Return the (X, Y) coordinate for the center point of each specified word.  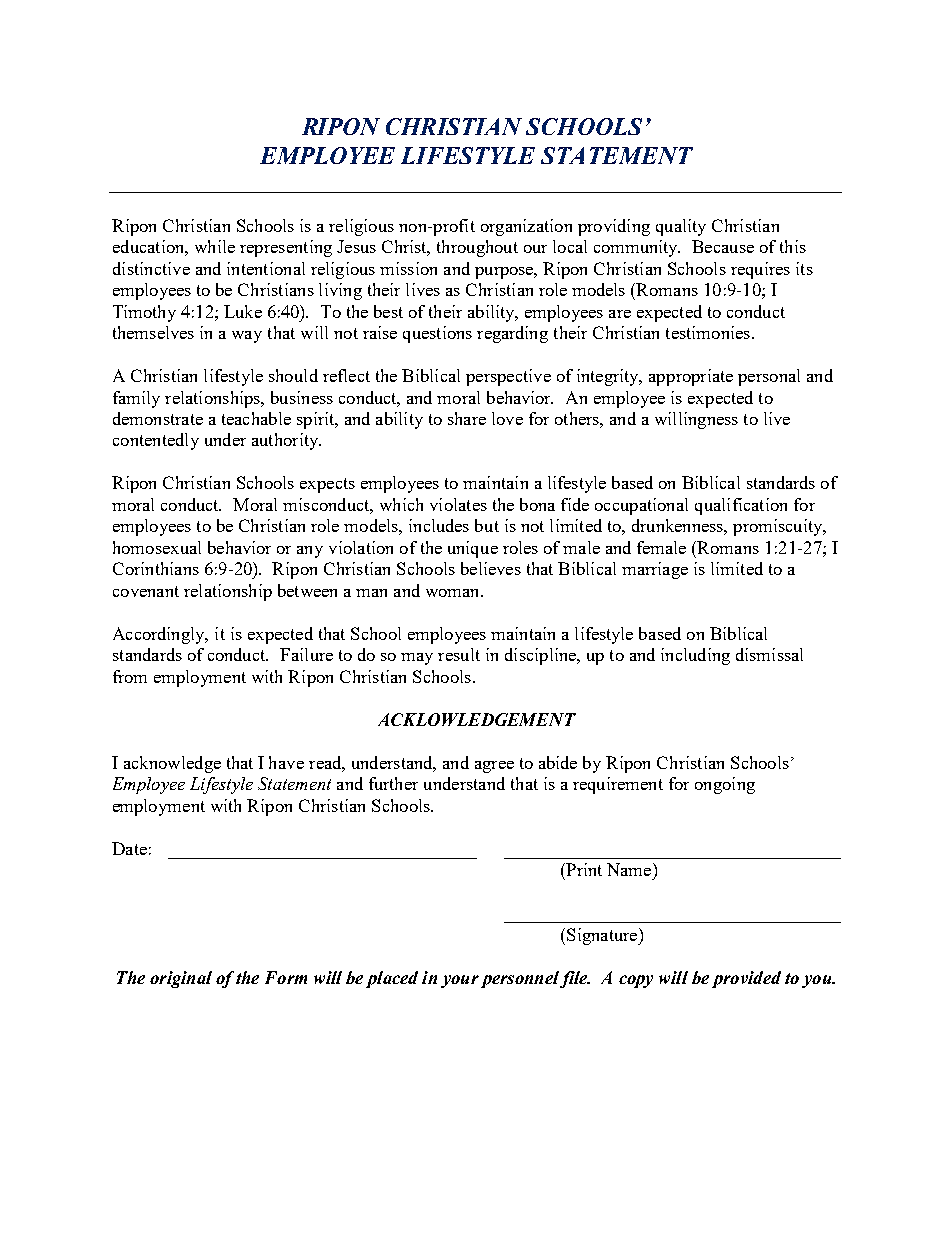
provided (746, 979)
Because (723, 246)
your (460, 981)
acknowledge (172, 764)
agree (494, 767)
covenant (146, 591)
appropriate (691, 377)
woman (454, 593)
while (215, 246)
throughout (477, 248)
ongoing (725, 785)
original (181, 979)
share (467, 418)
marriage (655, 570)
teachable (256, 418)
